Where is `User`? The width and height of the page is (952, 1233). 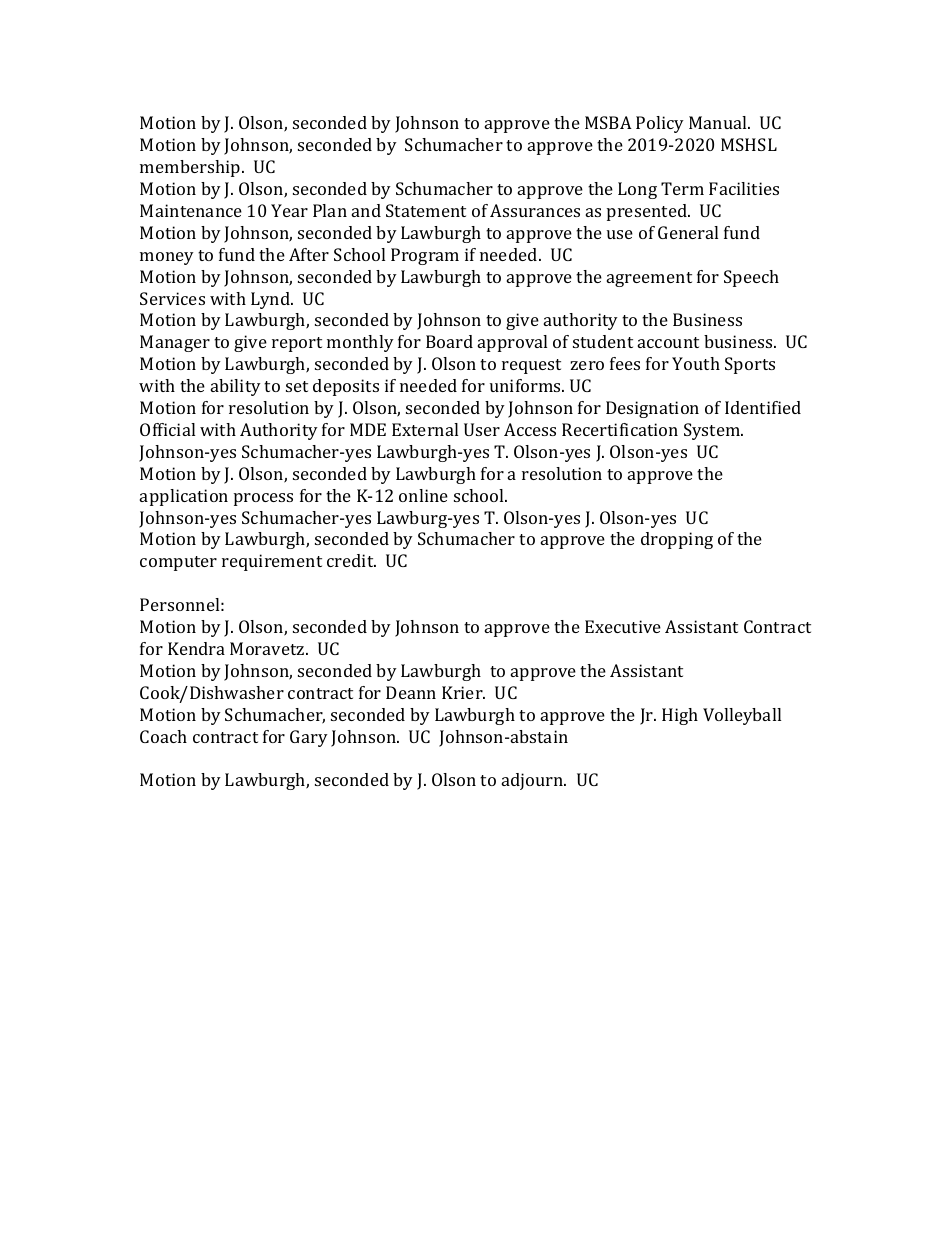
User is located at coordinates (482, 429).
